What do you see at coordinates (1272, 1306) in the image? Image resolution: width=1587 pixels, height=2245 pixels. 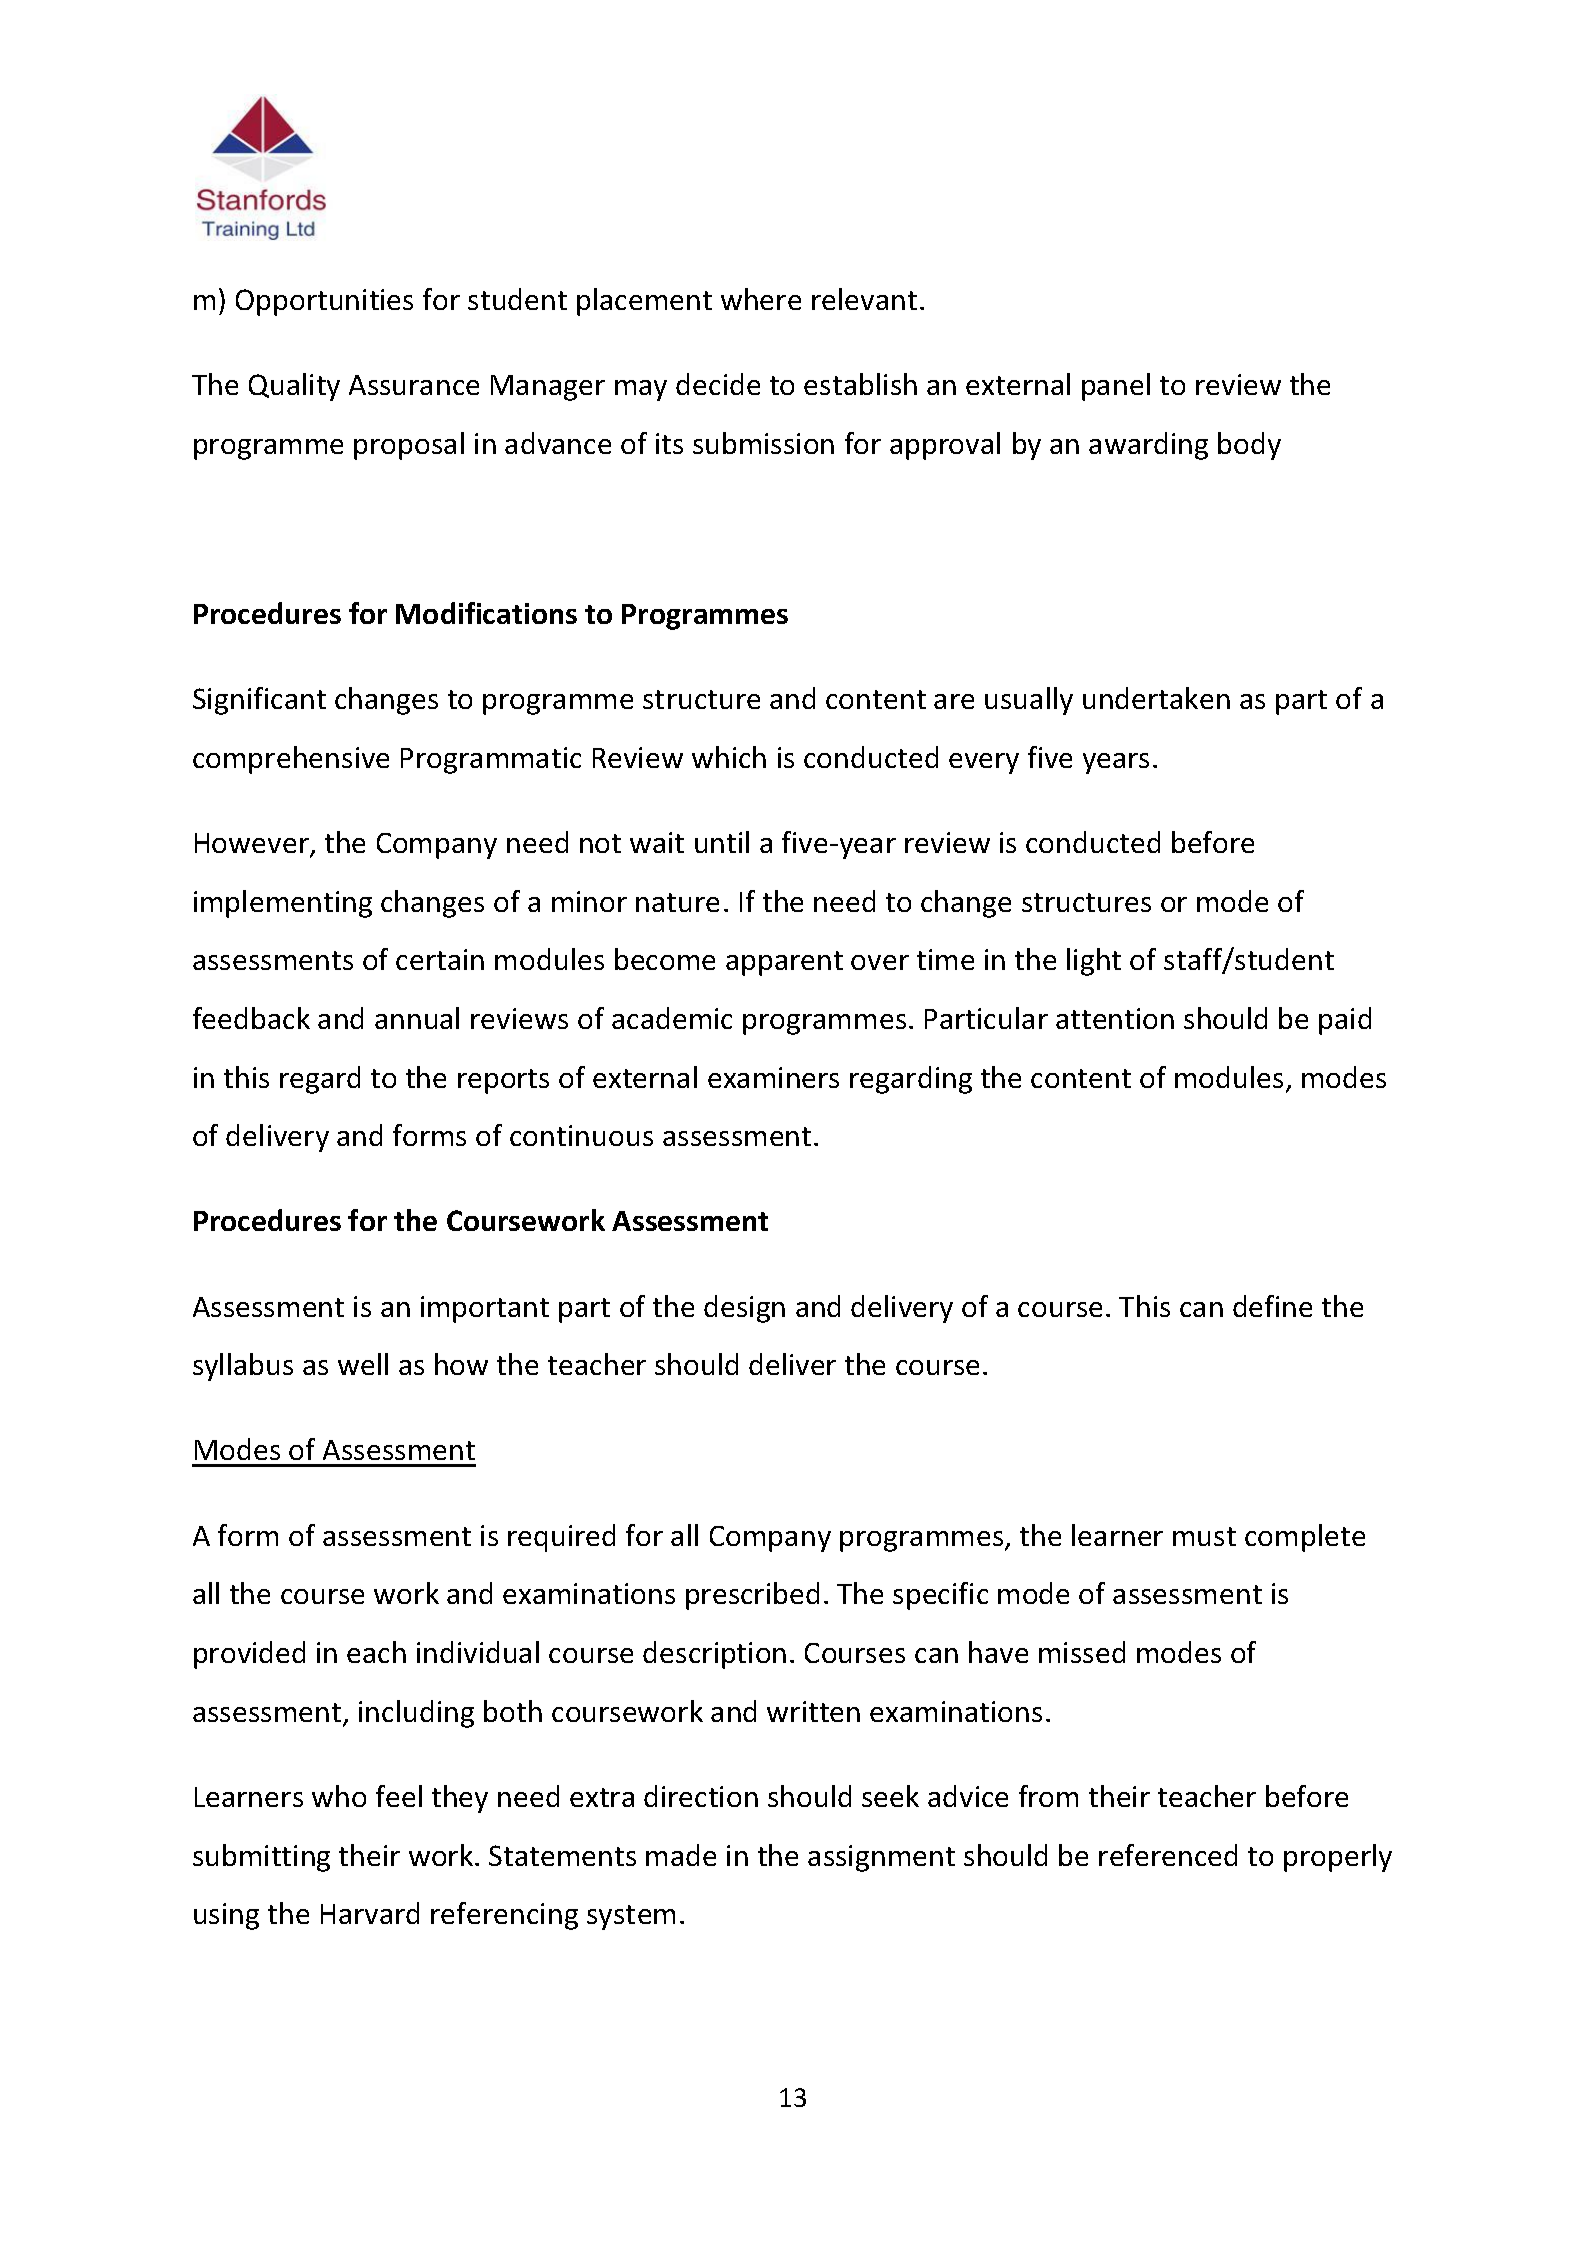 I see `define` at bounding box center [1272, 1306].
